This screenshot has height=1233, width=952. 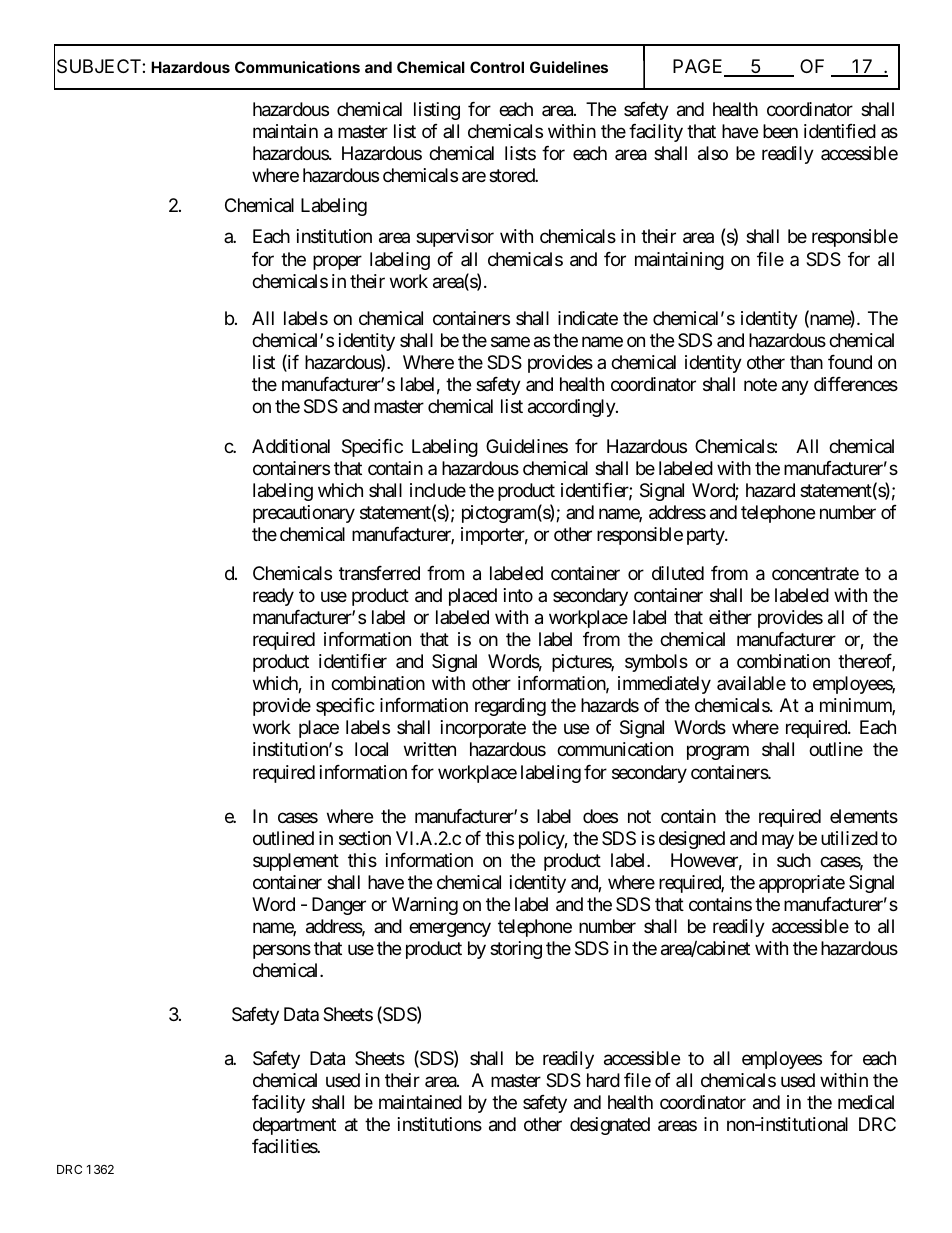 What do you see at coordinates (780, 131) in the screenshot?
I see `been` at bounding box center [780, 131].
